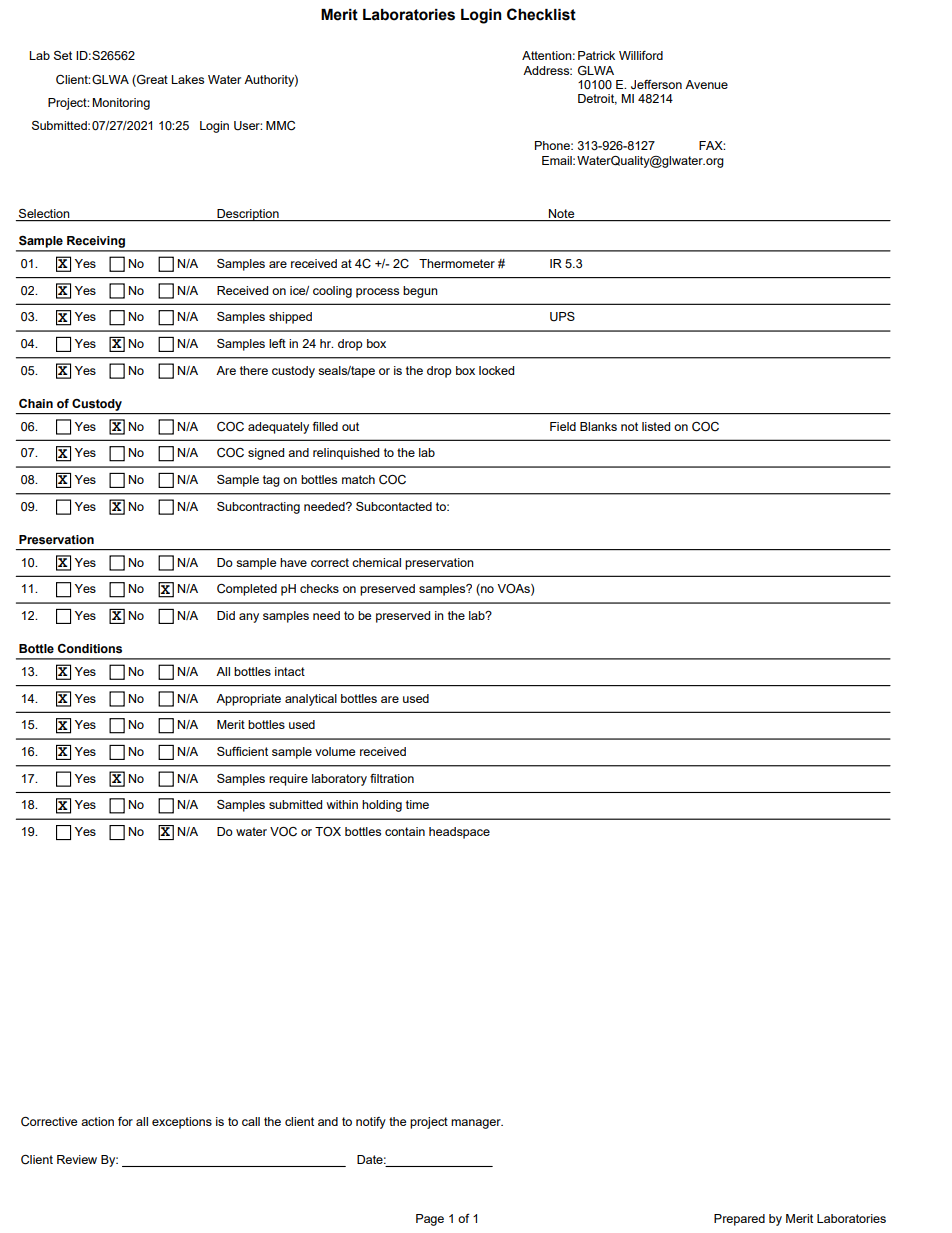 Image resolution: width=952 pixels, height=1233 pixels. What do you see at coordinates (350, 426) in the screenshot?
I see `out` at bounding box center [350, 426].
